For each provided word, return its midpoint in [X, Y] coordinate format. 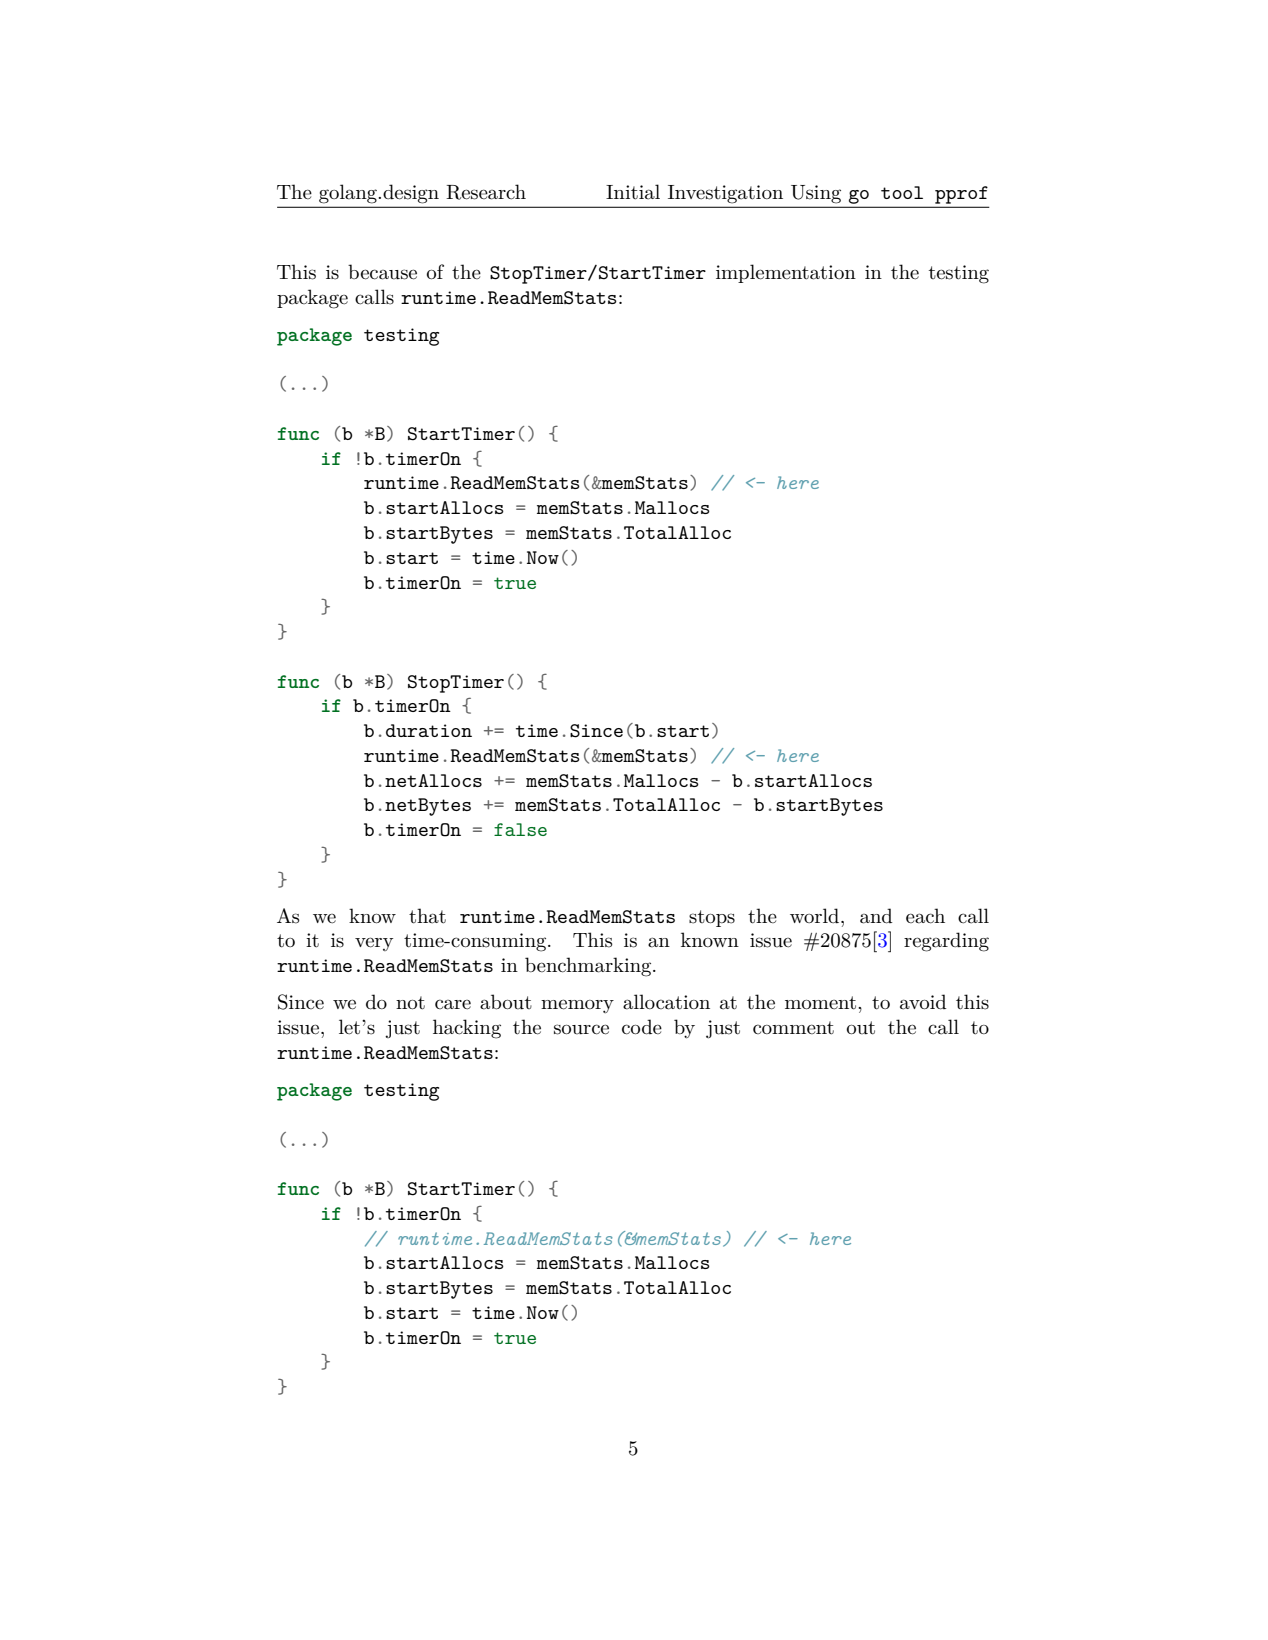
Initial [633, 192]
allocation [666, 1002]
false [520, 829]
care [453, 1004]
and [876, 916]
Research [486, 192]
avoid [923, 1002]
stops [712, 918]
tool [902, 192]
